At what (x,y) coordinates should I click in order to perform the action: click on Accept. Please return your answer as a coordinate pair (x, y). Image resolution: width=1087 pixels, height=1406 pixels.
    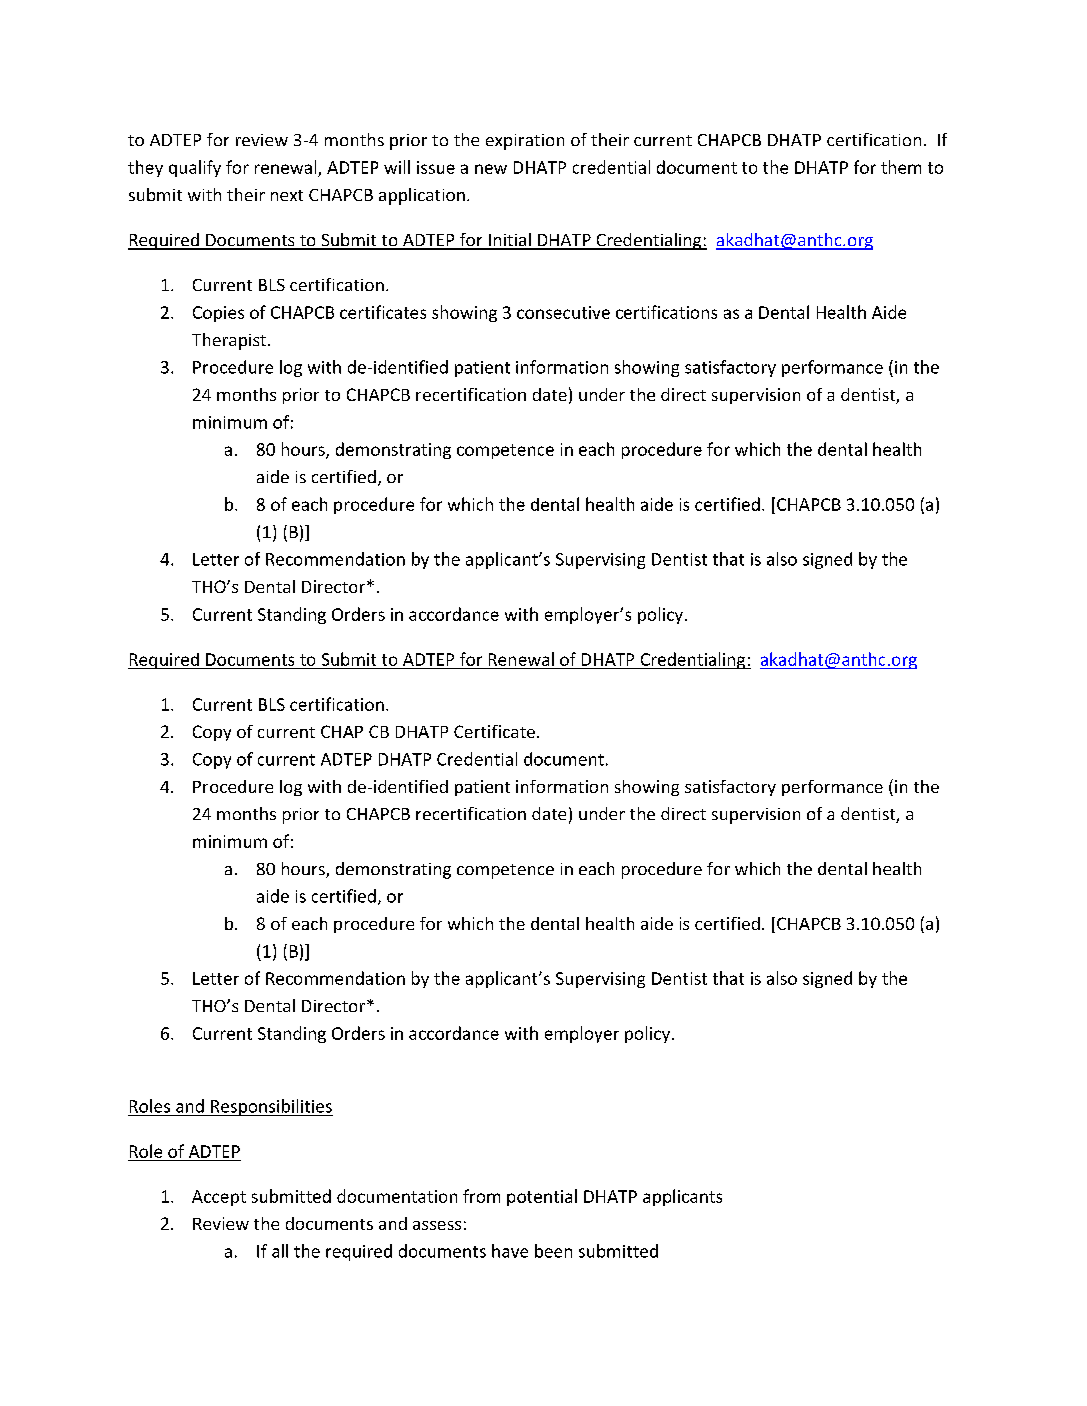
    Looking at the image, I should click on (219, 1198).
